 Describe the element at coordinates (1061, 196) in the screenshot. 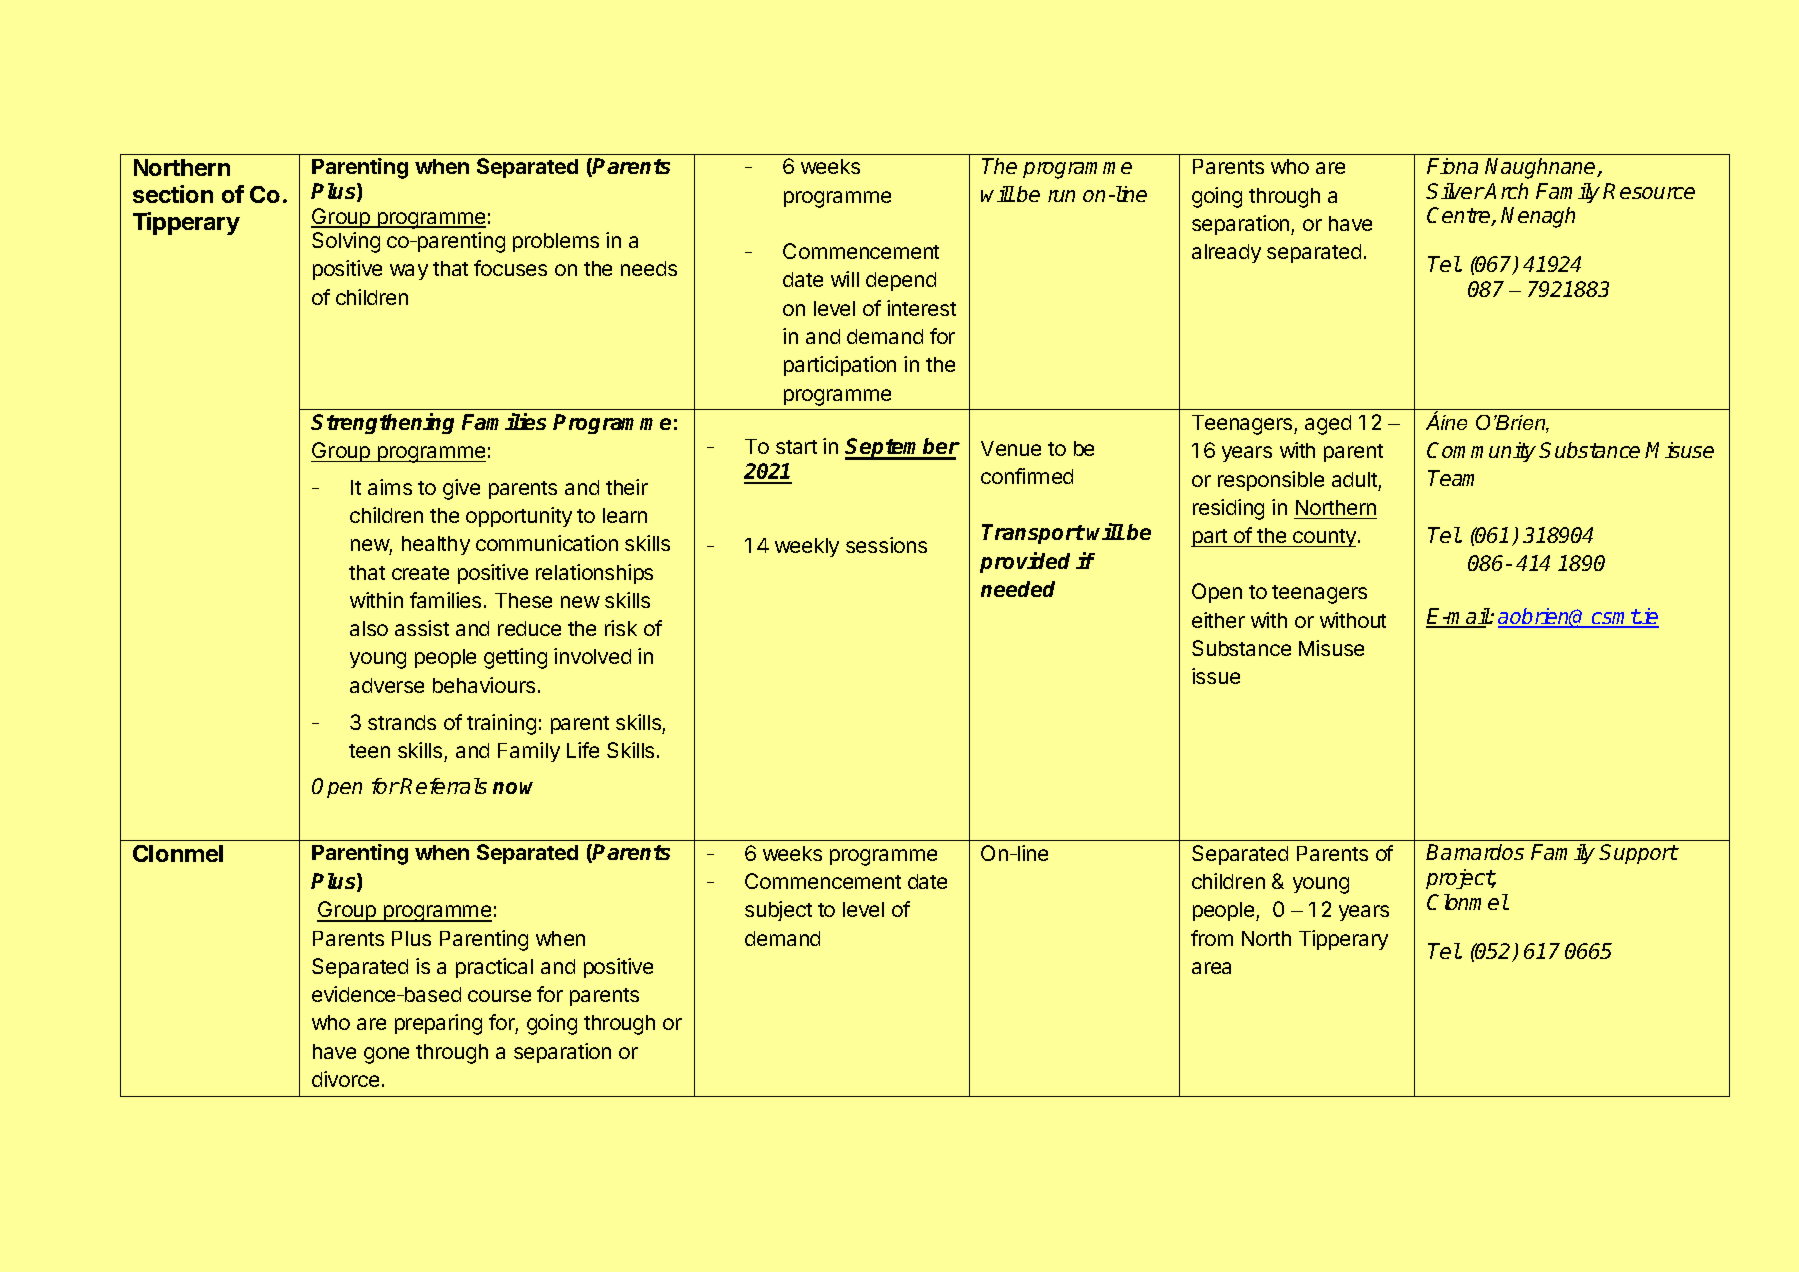

I see `run` at that location.
